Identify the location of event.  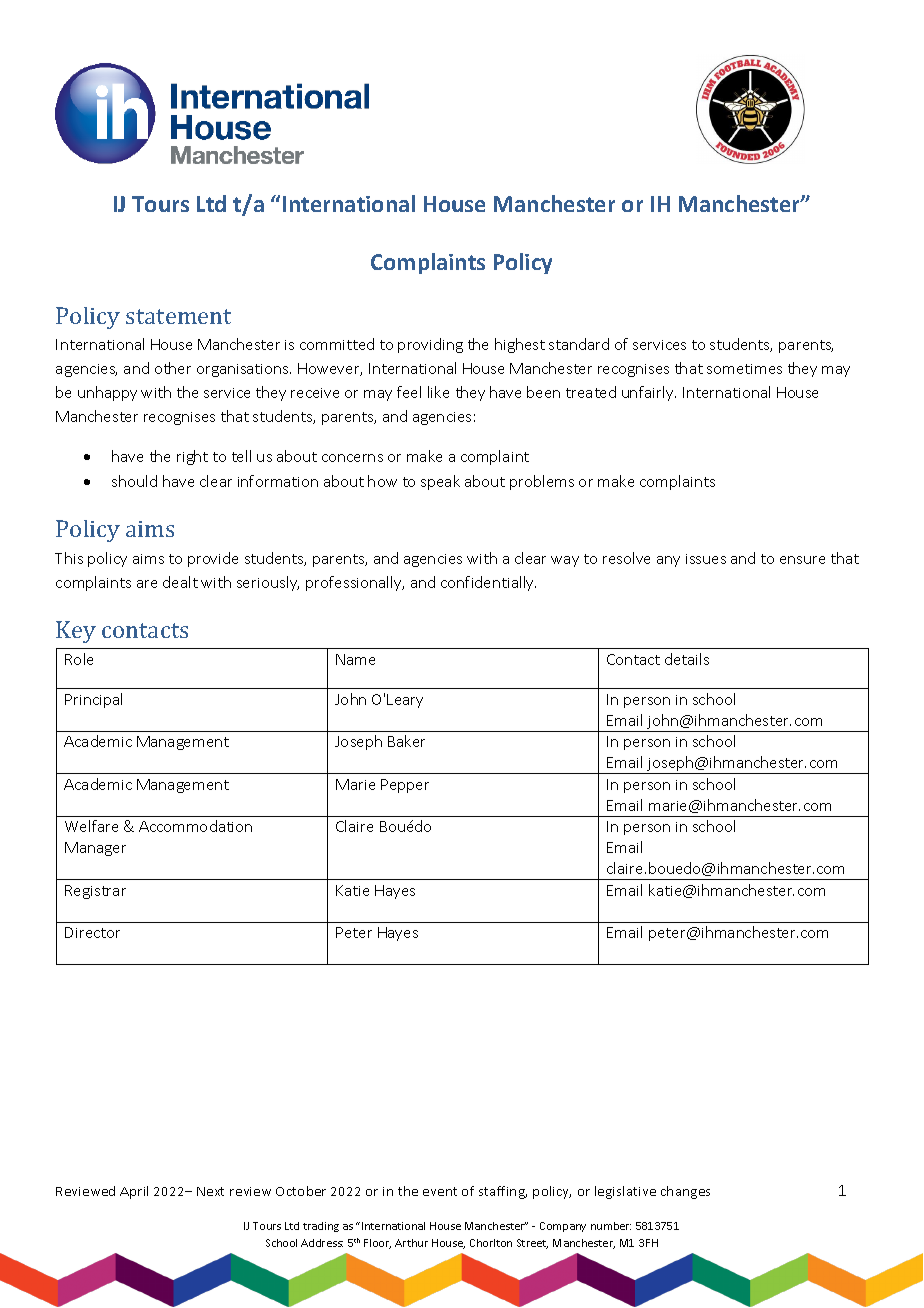
(440, 1191).
